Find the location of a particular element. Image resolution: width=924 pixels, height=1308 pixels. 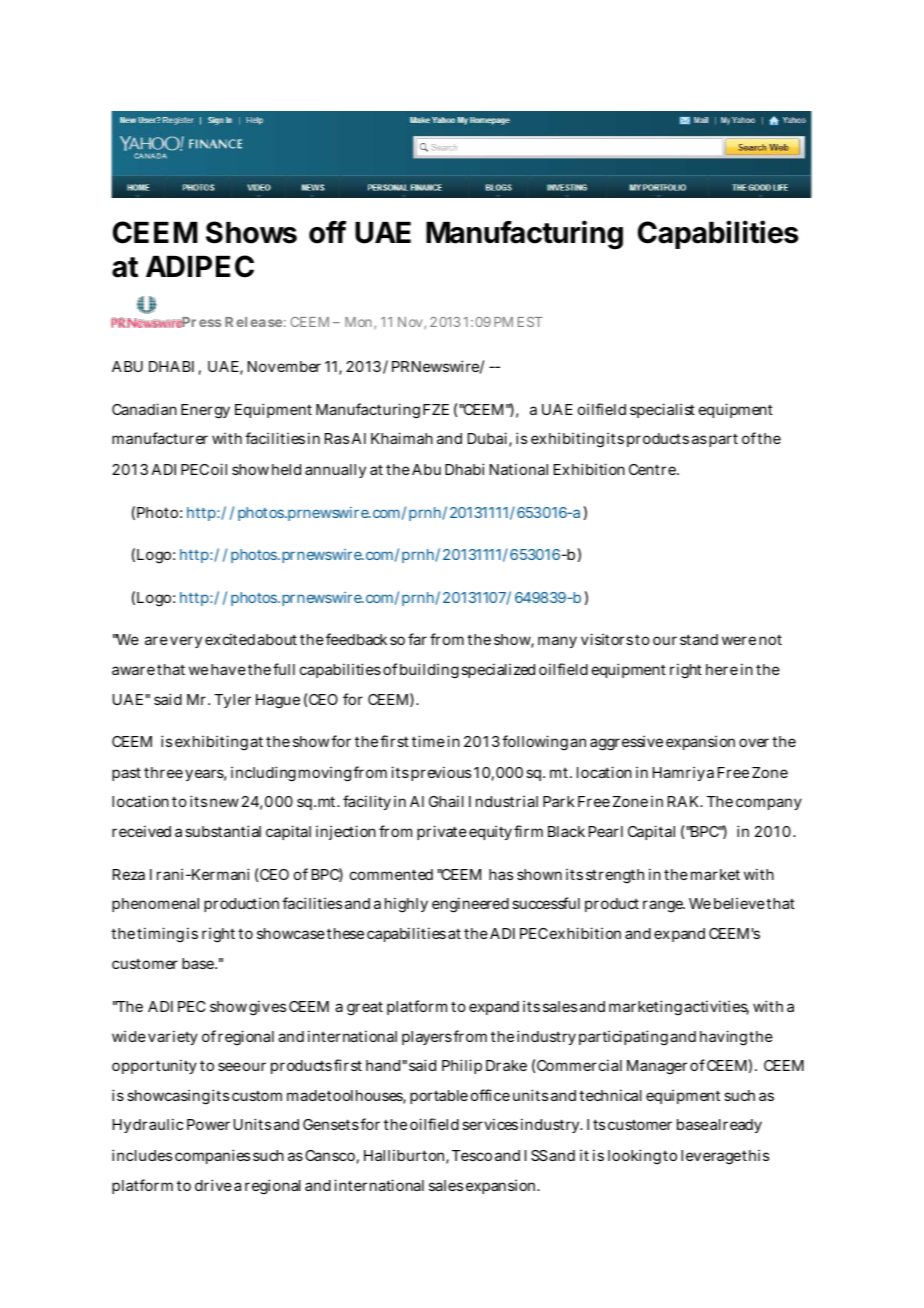

about is located at coordinates (277, 639).
